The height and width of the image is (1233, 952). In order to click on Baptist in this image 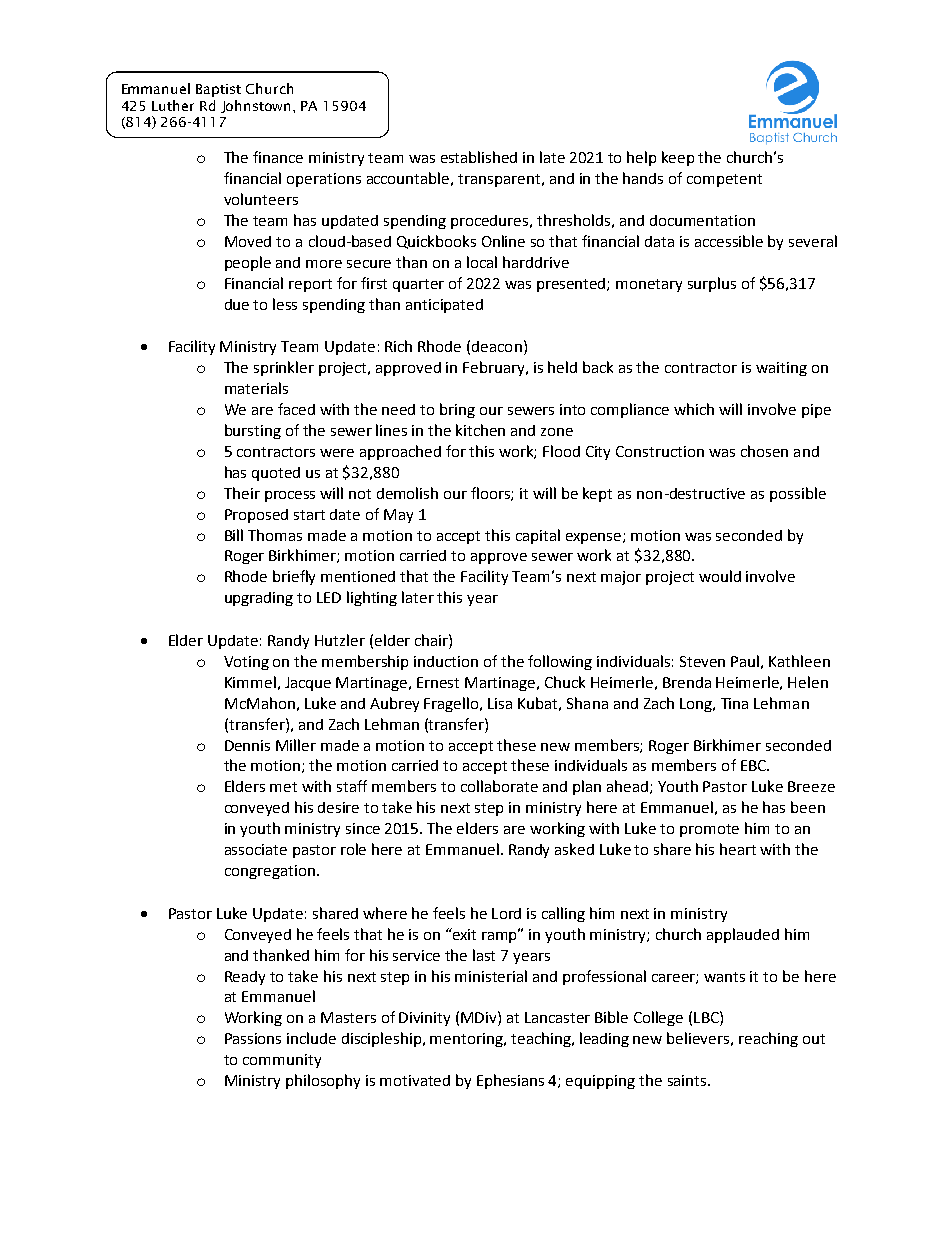, I will do `click(218, 90)`.
